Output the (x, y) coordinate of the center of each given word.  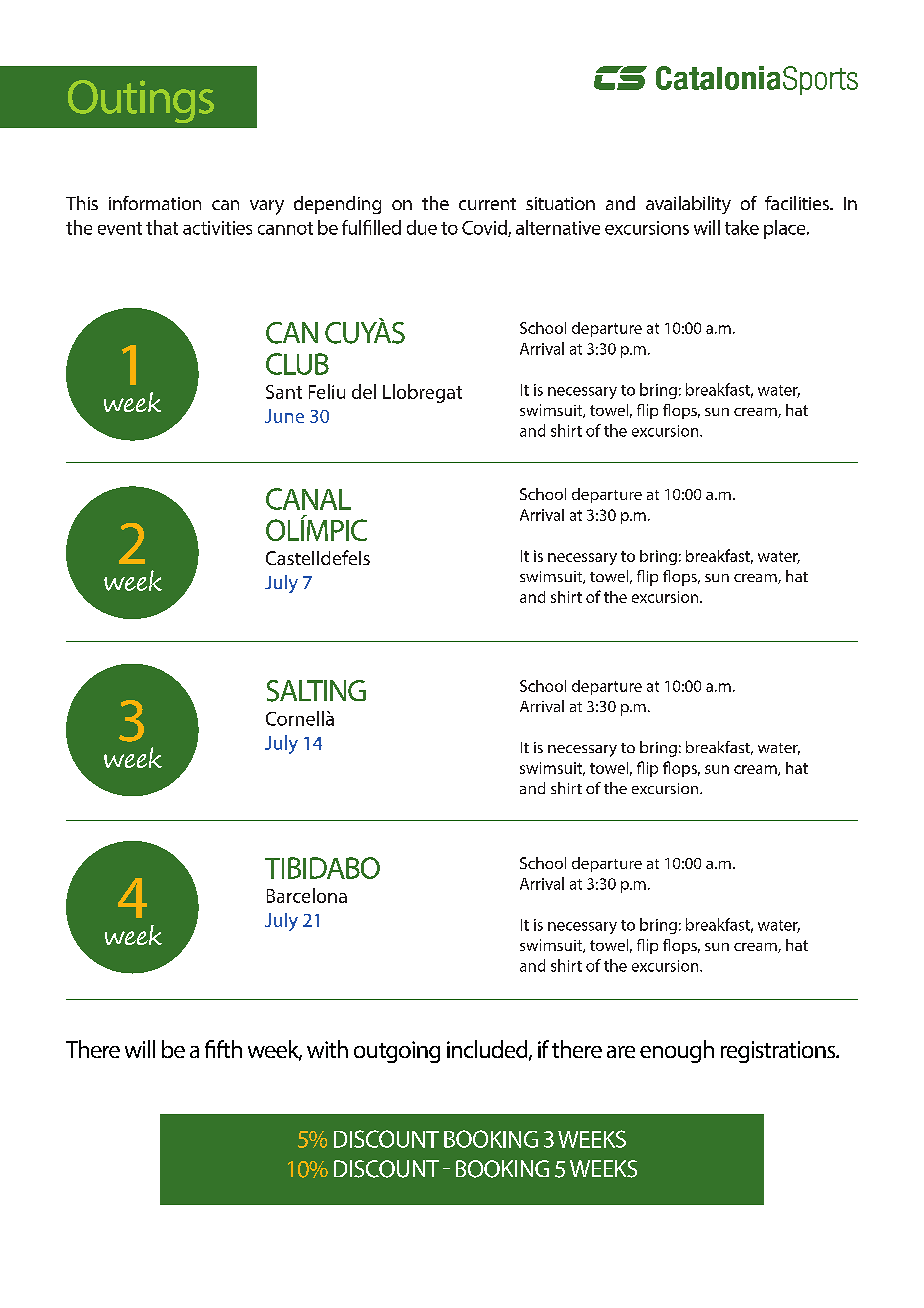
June (284, 416)
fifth (223, 1049)
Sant (284, 392)
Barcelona (307, 895)
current (487, 204)
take (742, 227)
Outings (141, 101)
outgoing (397, 1052)
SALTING (316, 691)
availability (688, 205)
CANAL (308, 499)
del (364, 391)
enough (677, 1051)
